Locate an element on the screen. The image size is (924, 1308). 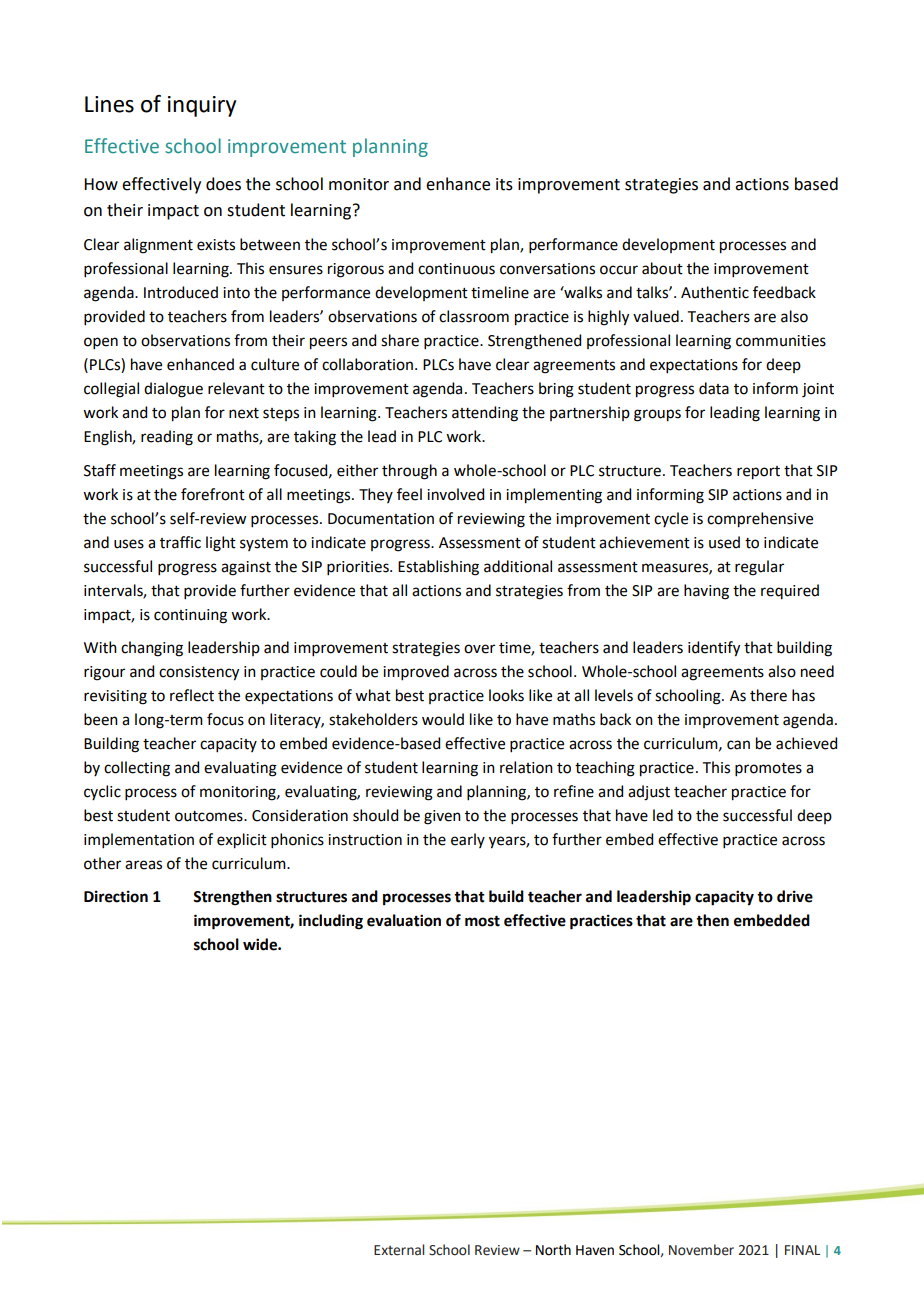
comprehensive is located at coordinates (760, 520).
